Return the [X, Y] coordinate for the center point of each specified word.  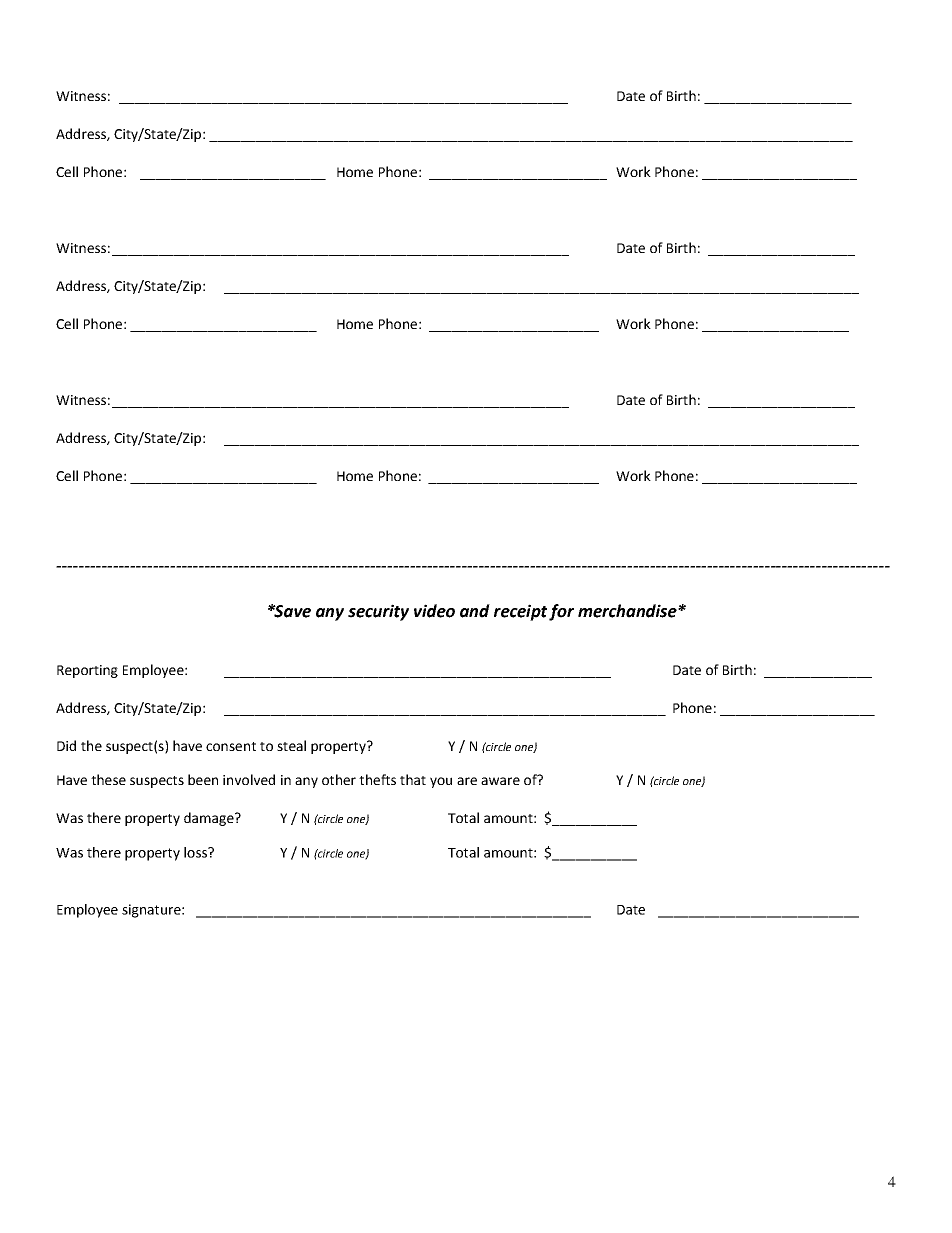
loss [196, 852]
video [434, 611]
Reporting [87, 671]
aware [500, 781]
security [378, 612]
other [339, 779]
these [108, 779]
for [561, 612]
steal [291, 745]
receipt [520, 612]
